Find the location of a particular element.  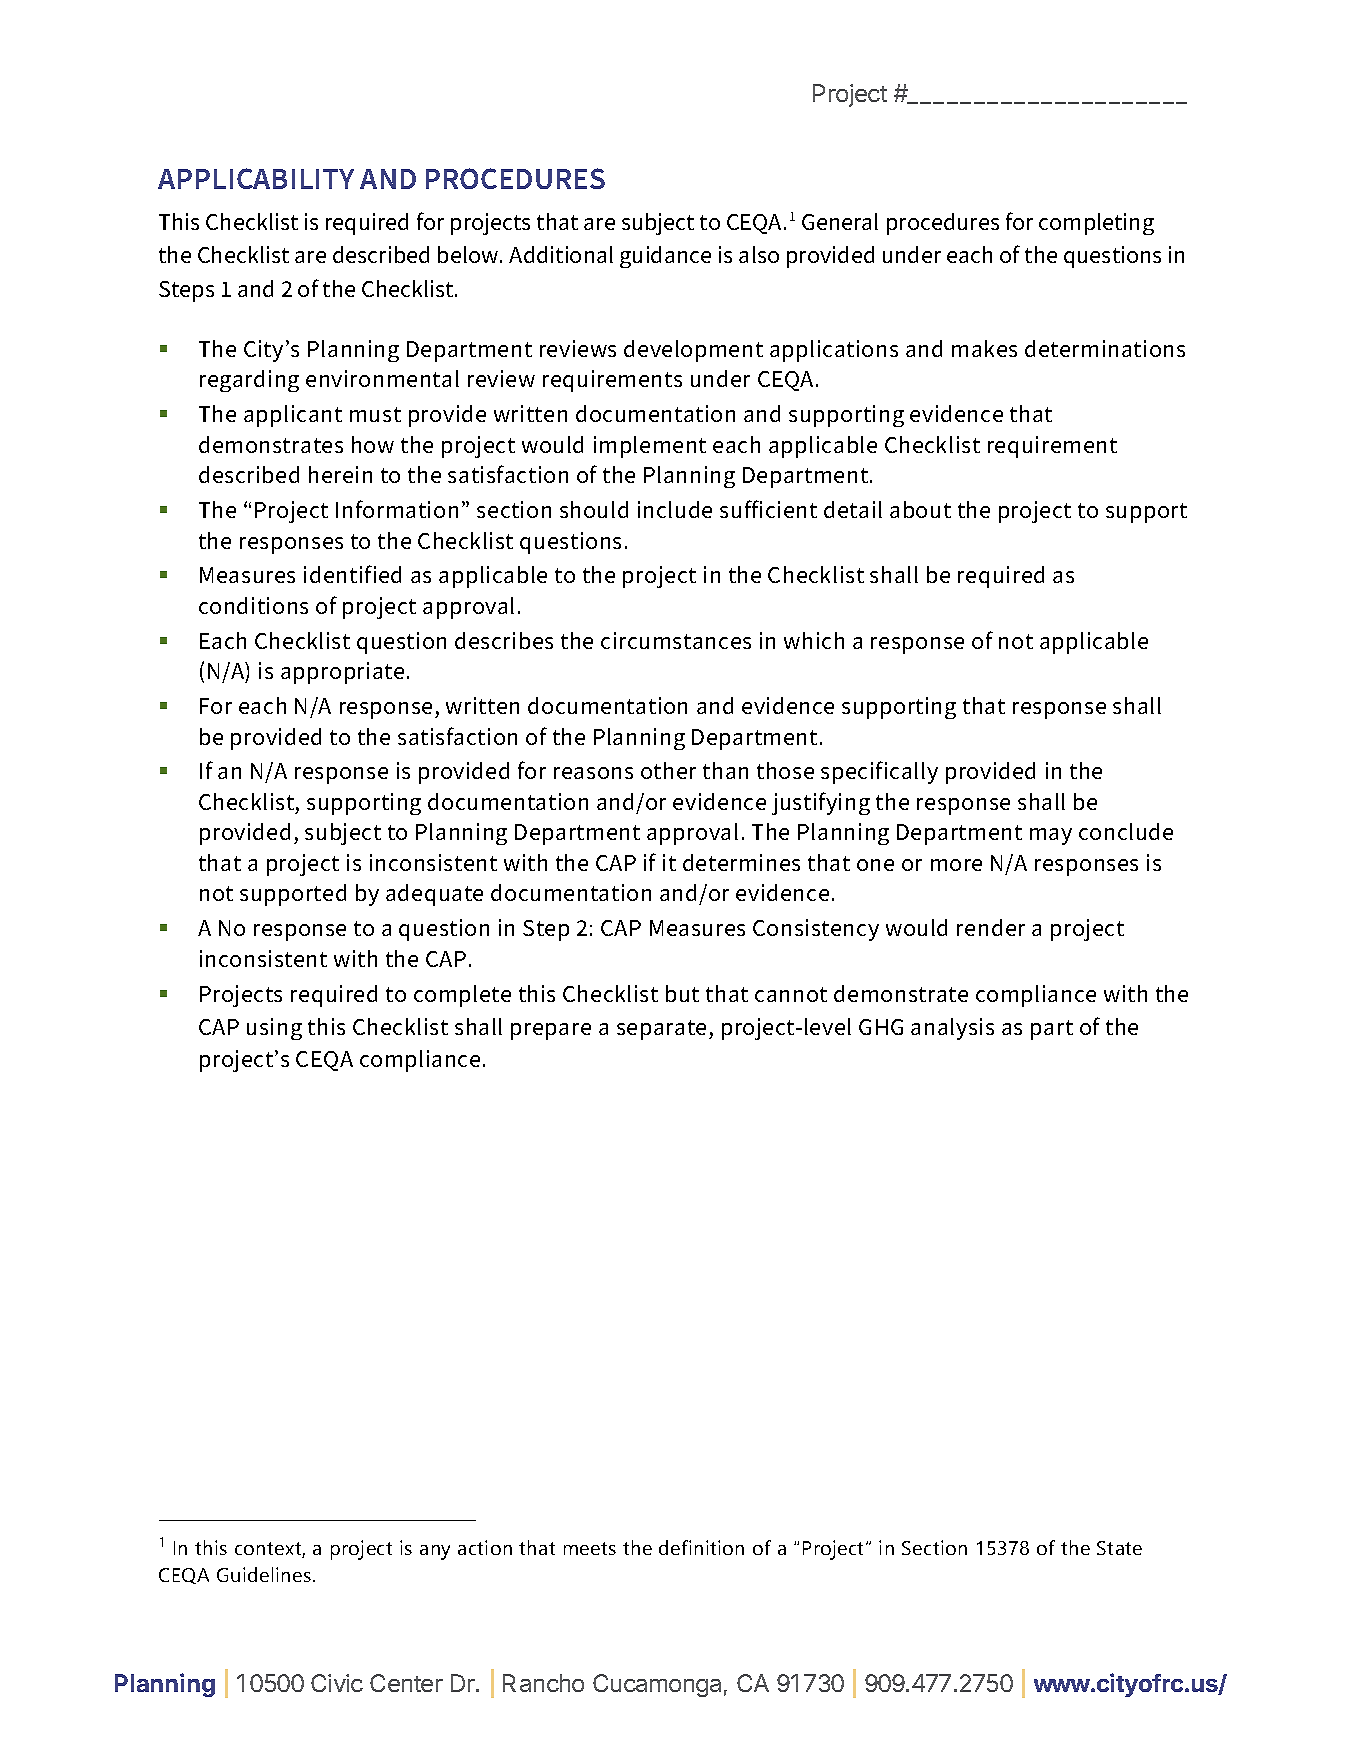

definition is located at coordinates (701, 1547).
